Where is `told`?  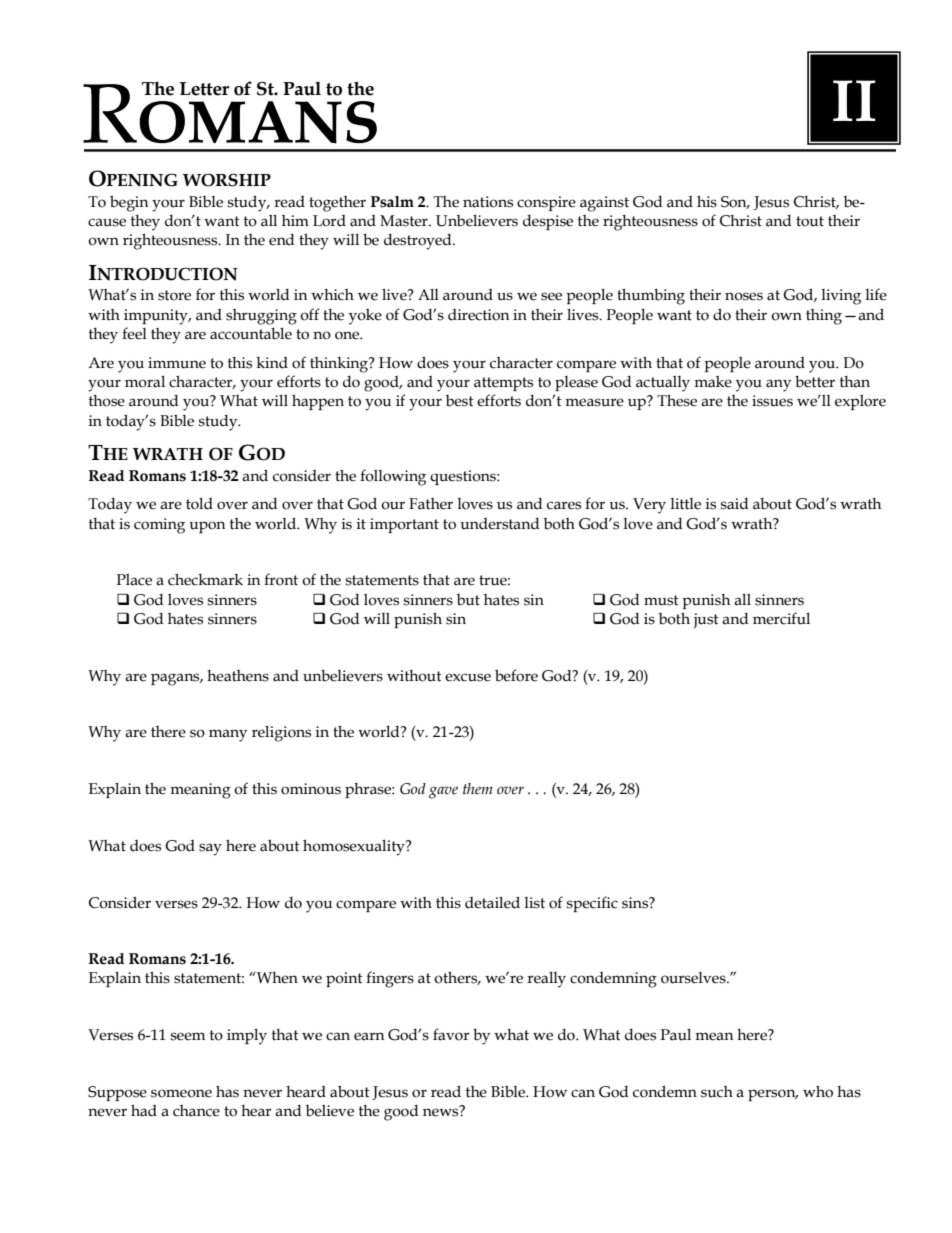 told is located at coordinates (199, 504).
